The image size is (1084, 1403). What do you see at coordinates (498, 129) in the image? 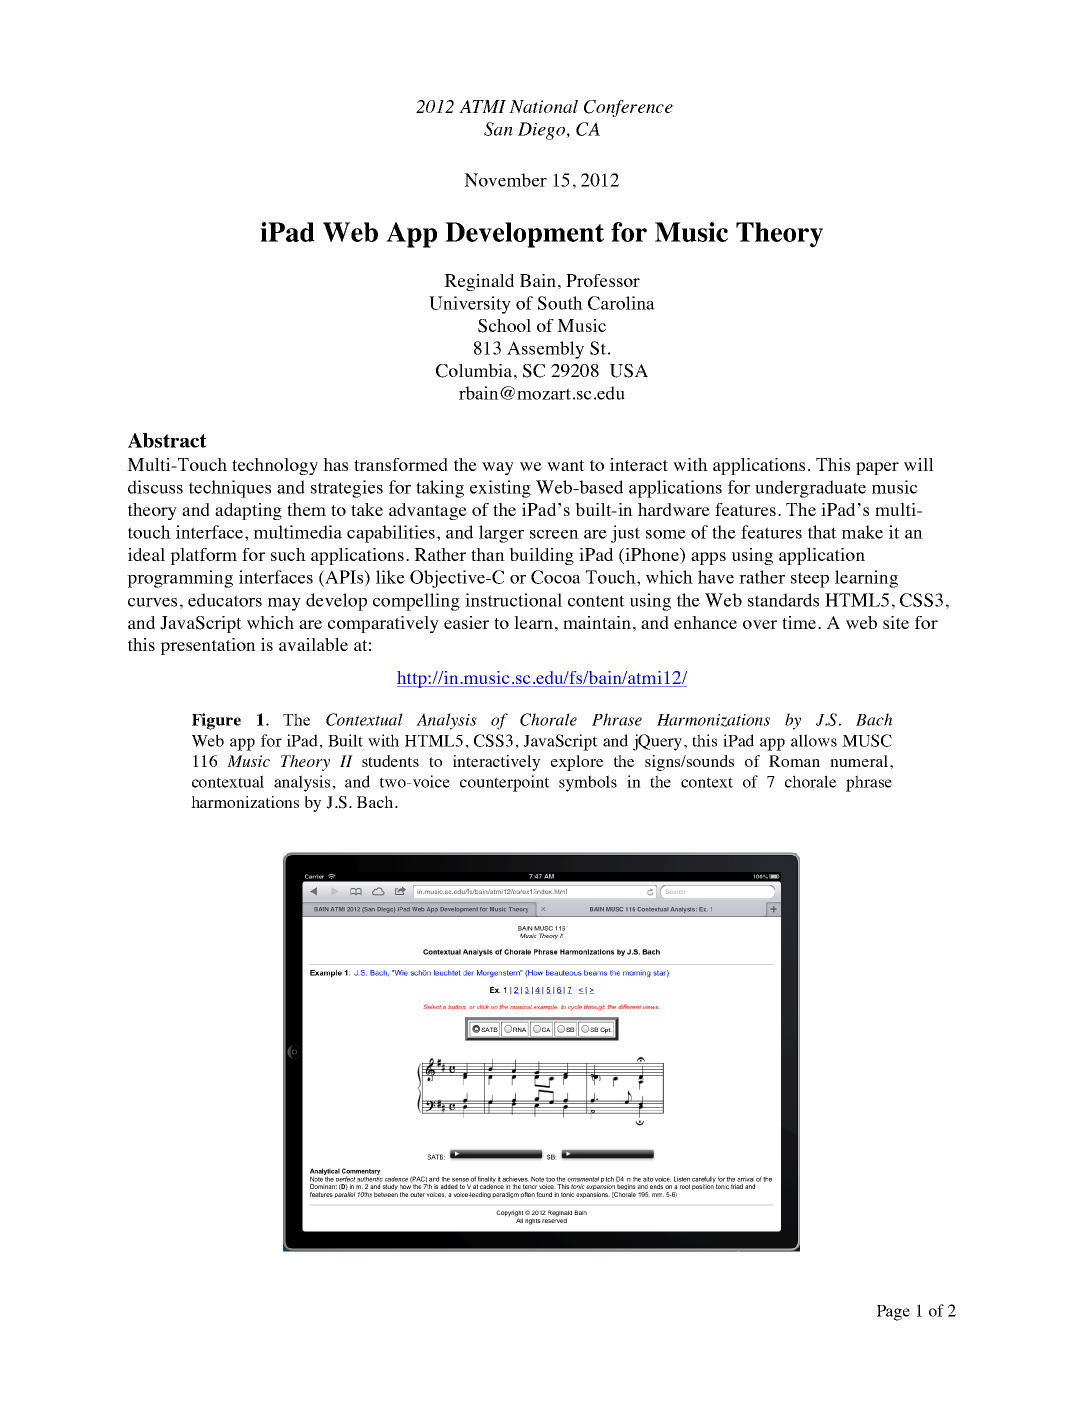
I see `San` at bounding box center [498, 129].
